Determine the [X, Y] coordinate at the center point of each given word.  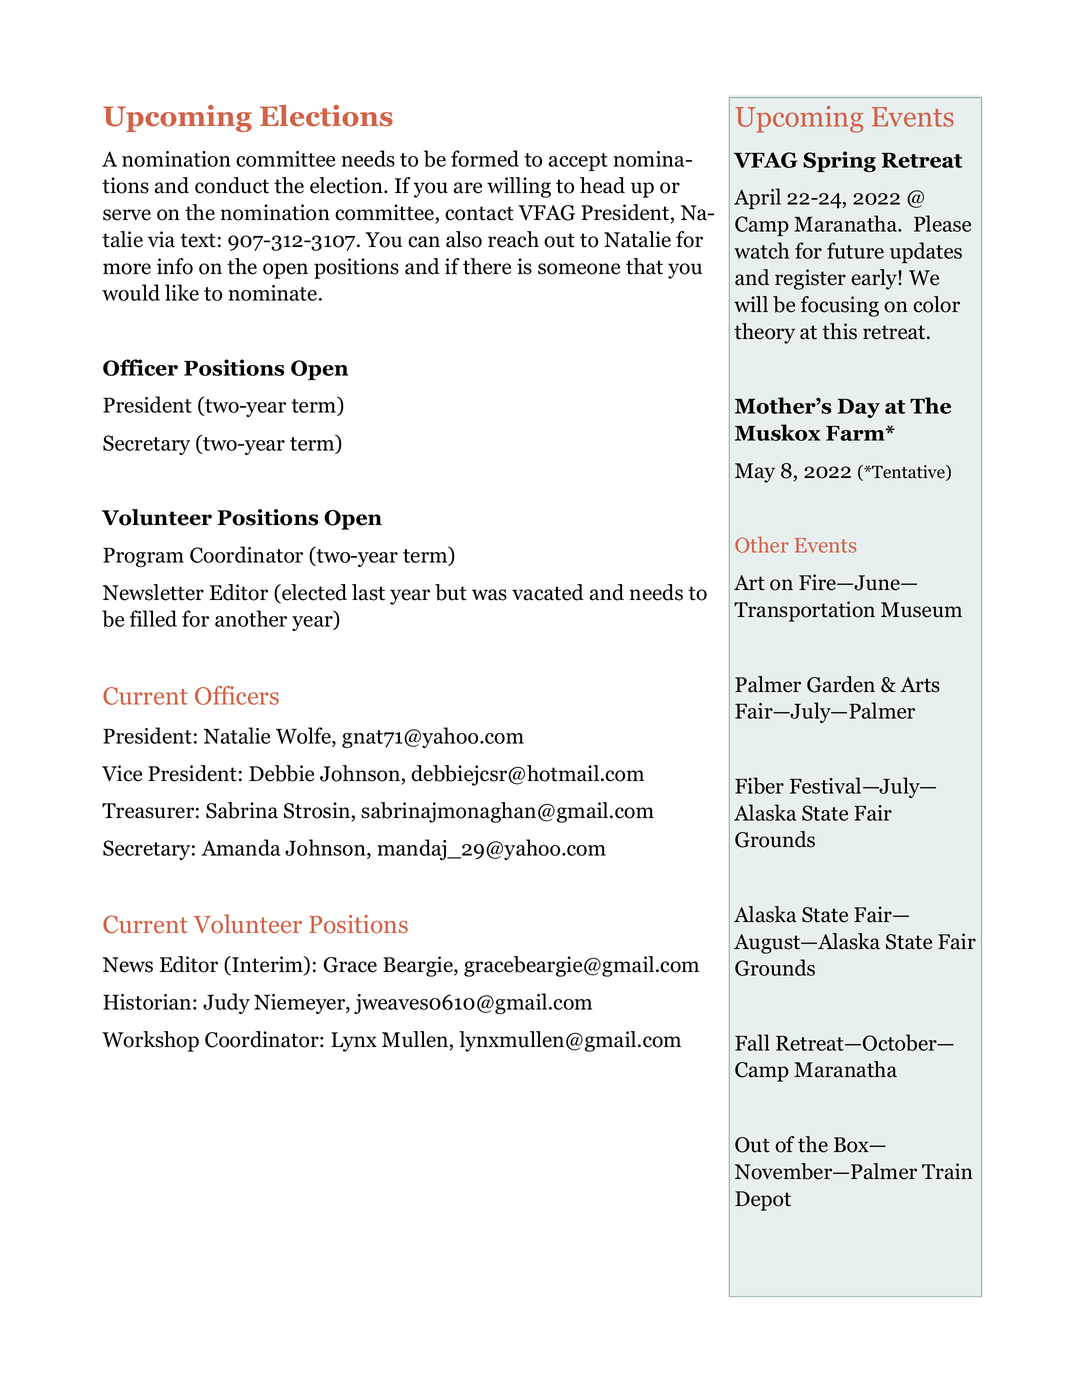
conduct [232, 185]
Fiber [759, 785]
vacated [548, 592]
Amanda [240, 847]
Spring [839, 161]
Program [143, 557]
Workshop [150, 1041]
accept [578, 162]
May [755, 473]
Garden [841, 684]
